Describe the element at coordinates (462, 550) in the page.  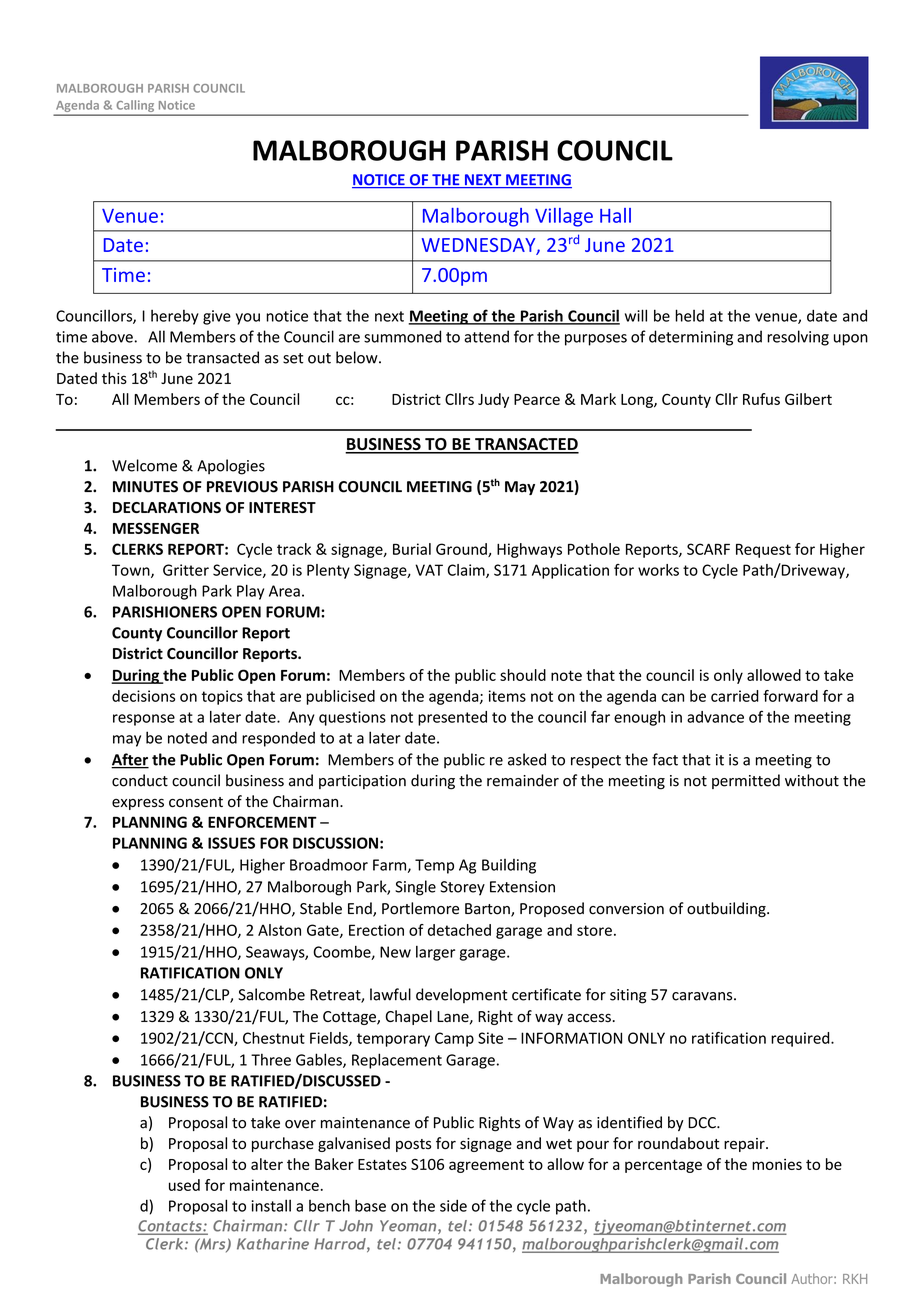
I see `Ground` at that location.
